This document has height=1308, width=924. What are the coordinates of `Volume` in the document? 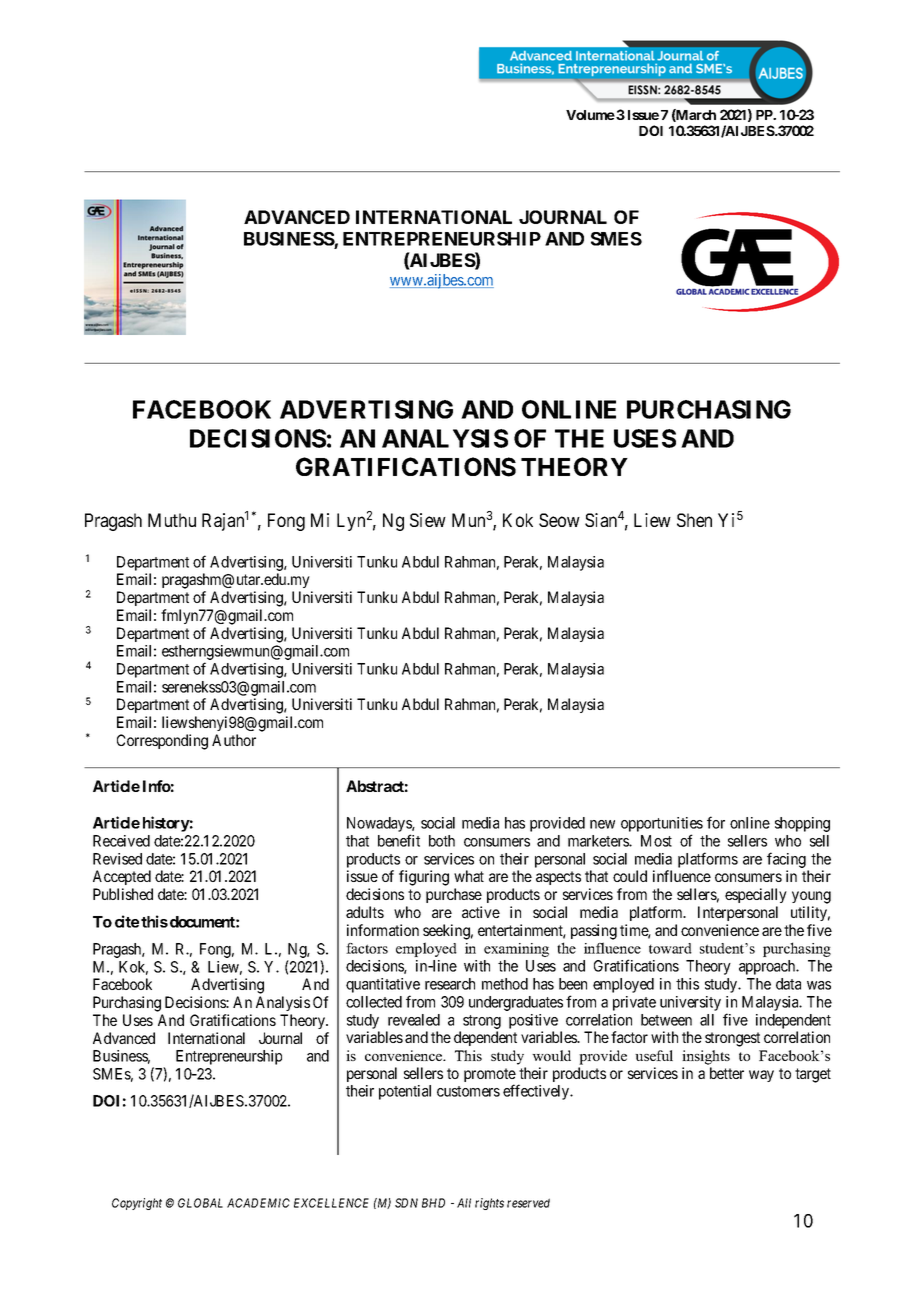 It's located at (590, 115).
